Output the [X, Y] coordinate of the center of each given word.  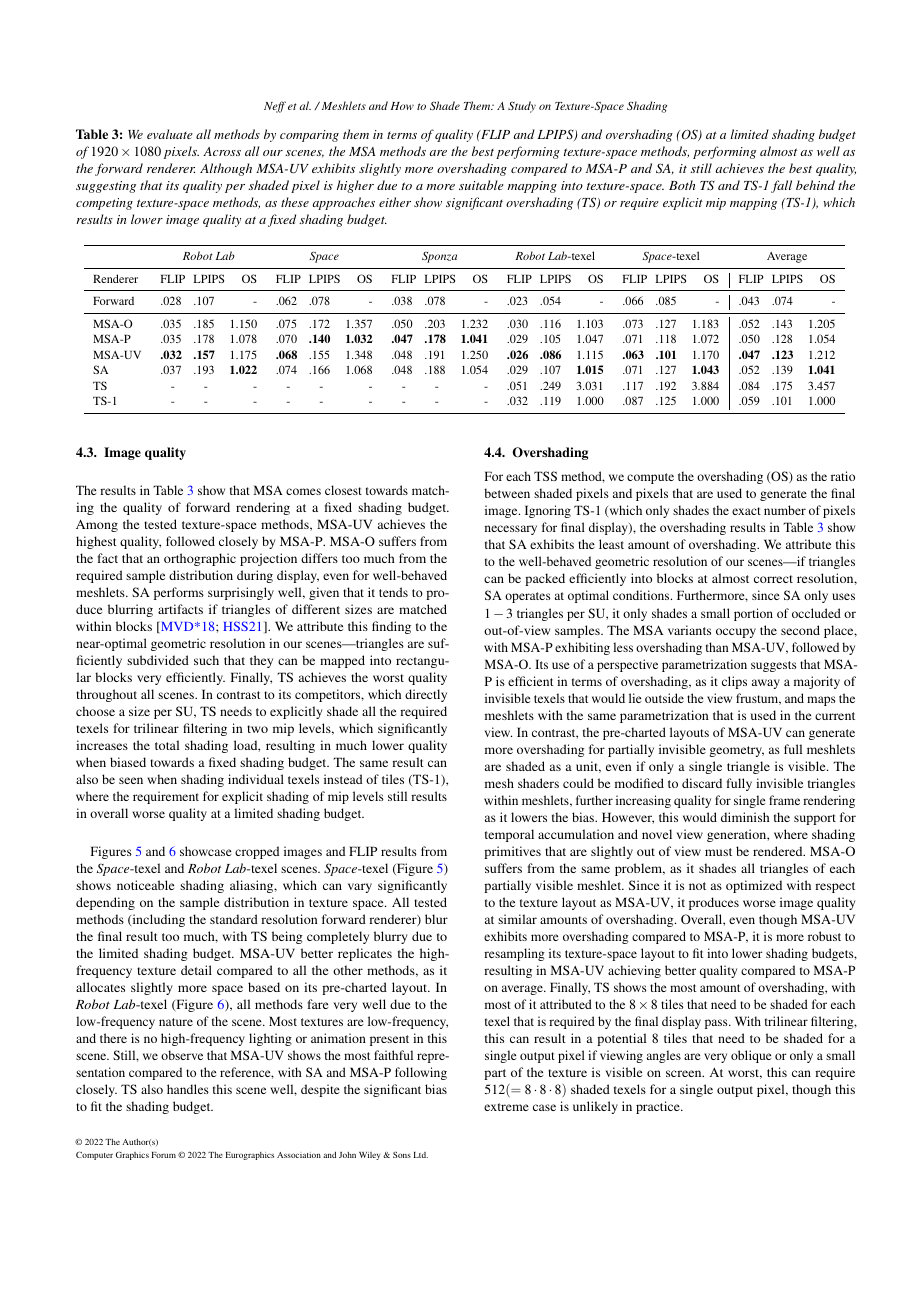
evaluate [170, 134]
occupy [736, 633]
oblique [751, 1056]
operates [527, 597]
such [206, 660]
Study [522, 107]
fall [781, 186]
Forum [164, 1155]
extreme [506, 1107]
